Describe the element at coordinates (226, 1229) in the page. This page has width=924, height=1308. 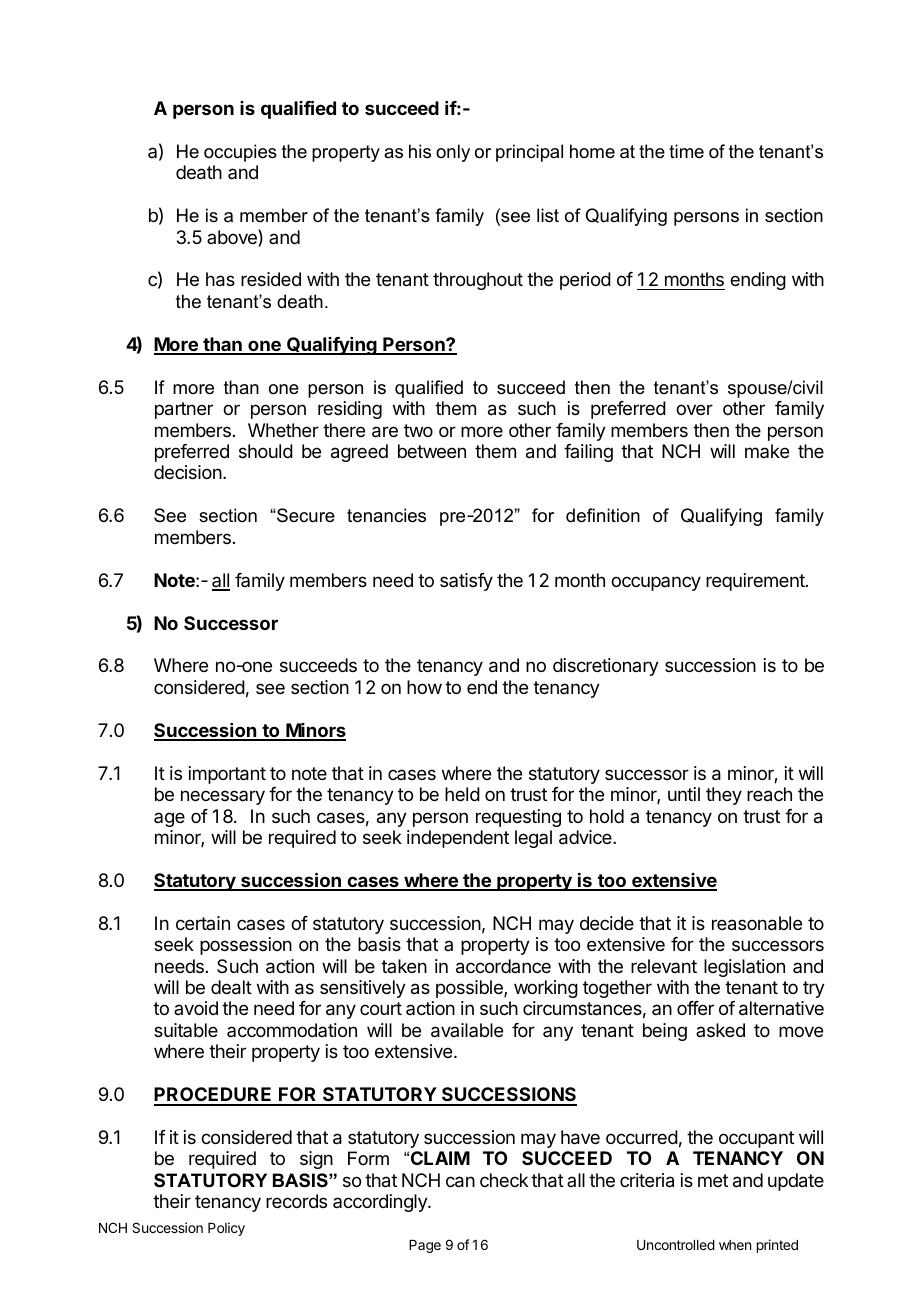
I see `Policy` at that location.
